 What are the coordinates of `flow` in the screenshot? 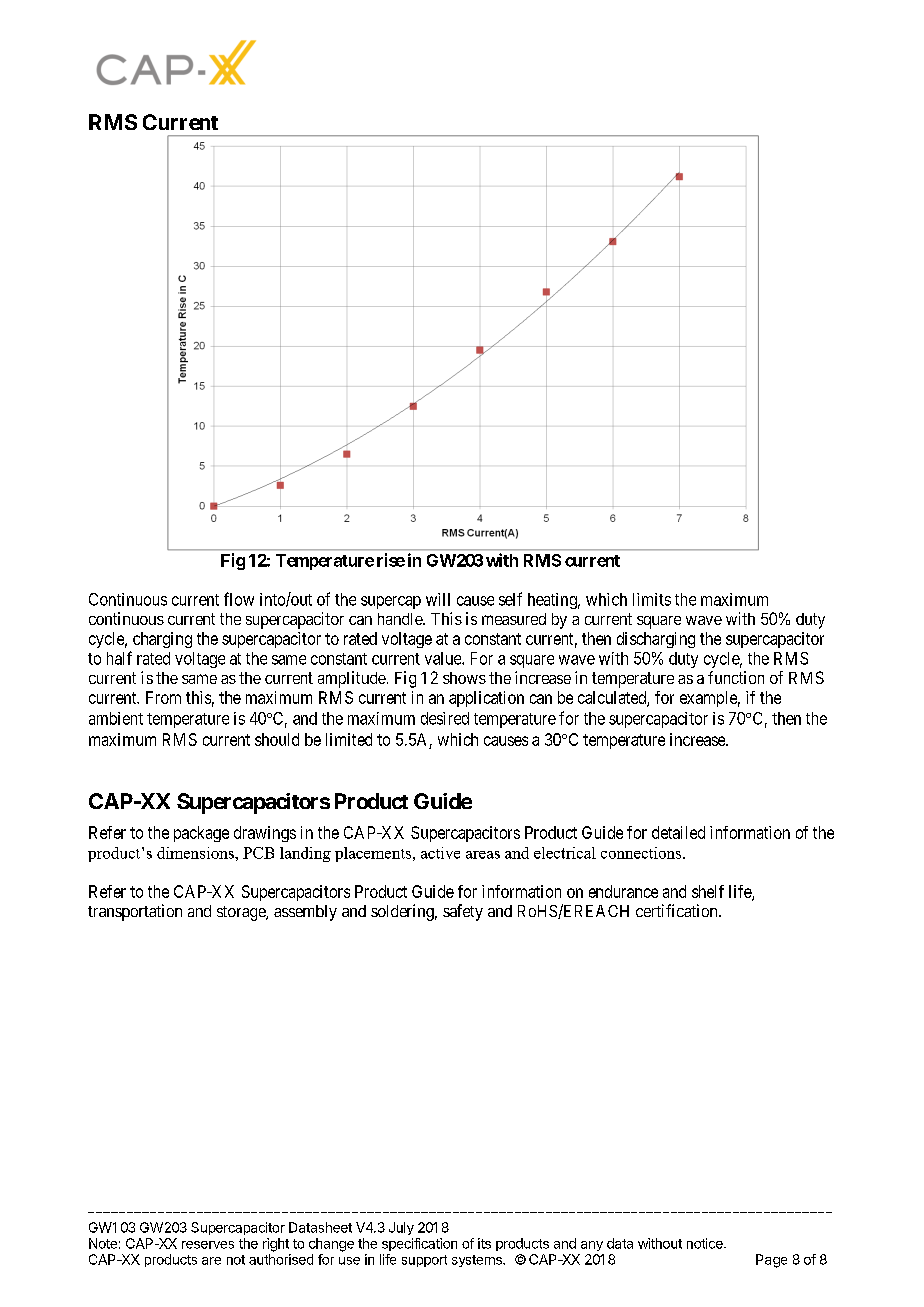 It's located at (239, 599).
